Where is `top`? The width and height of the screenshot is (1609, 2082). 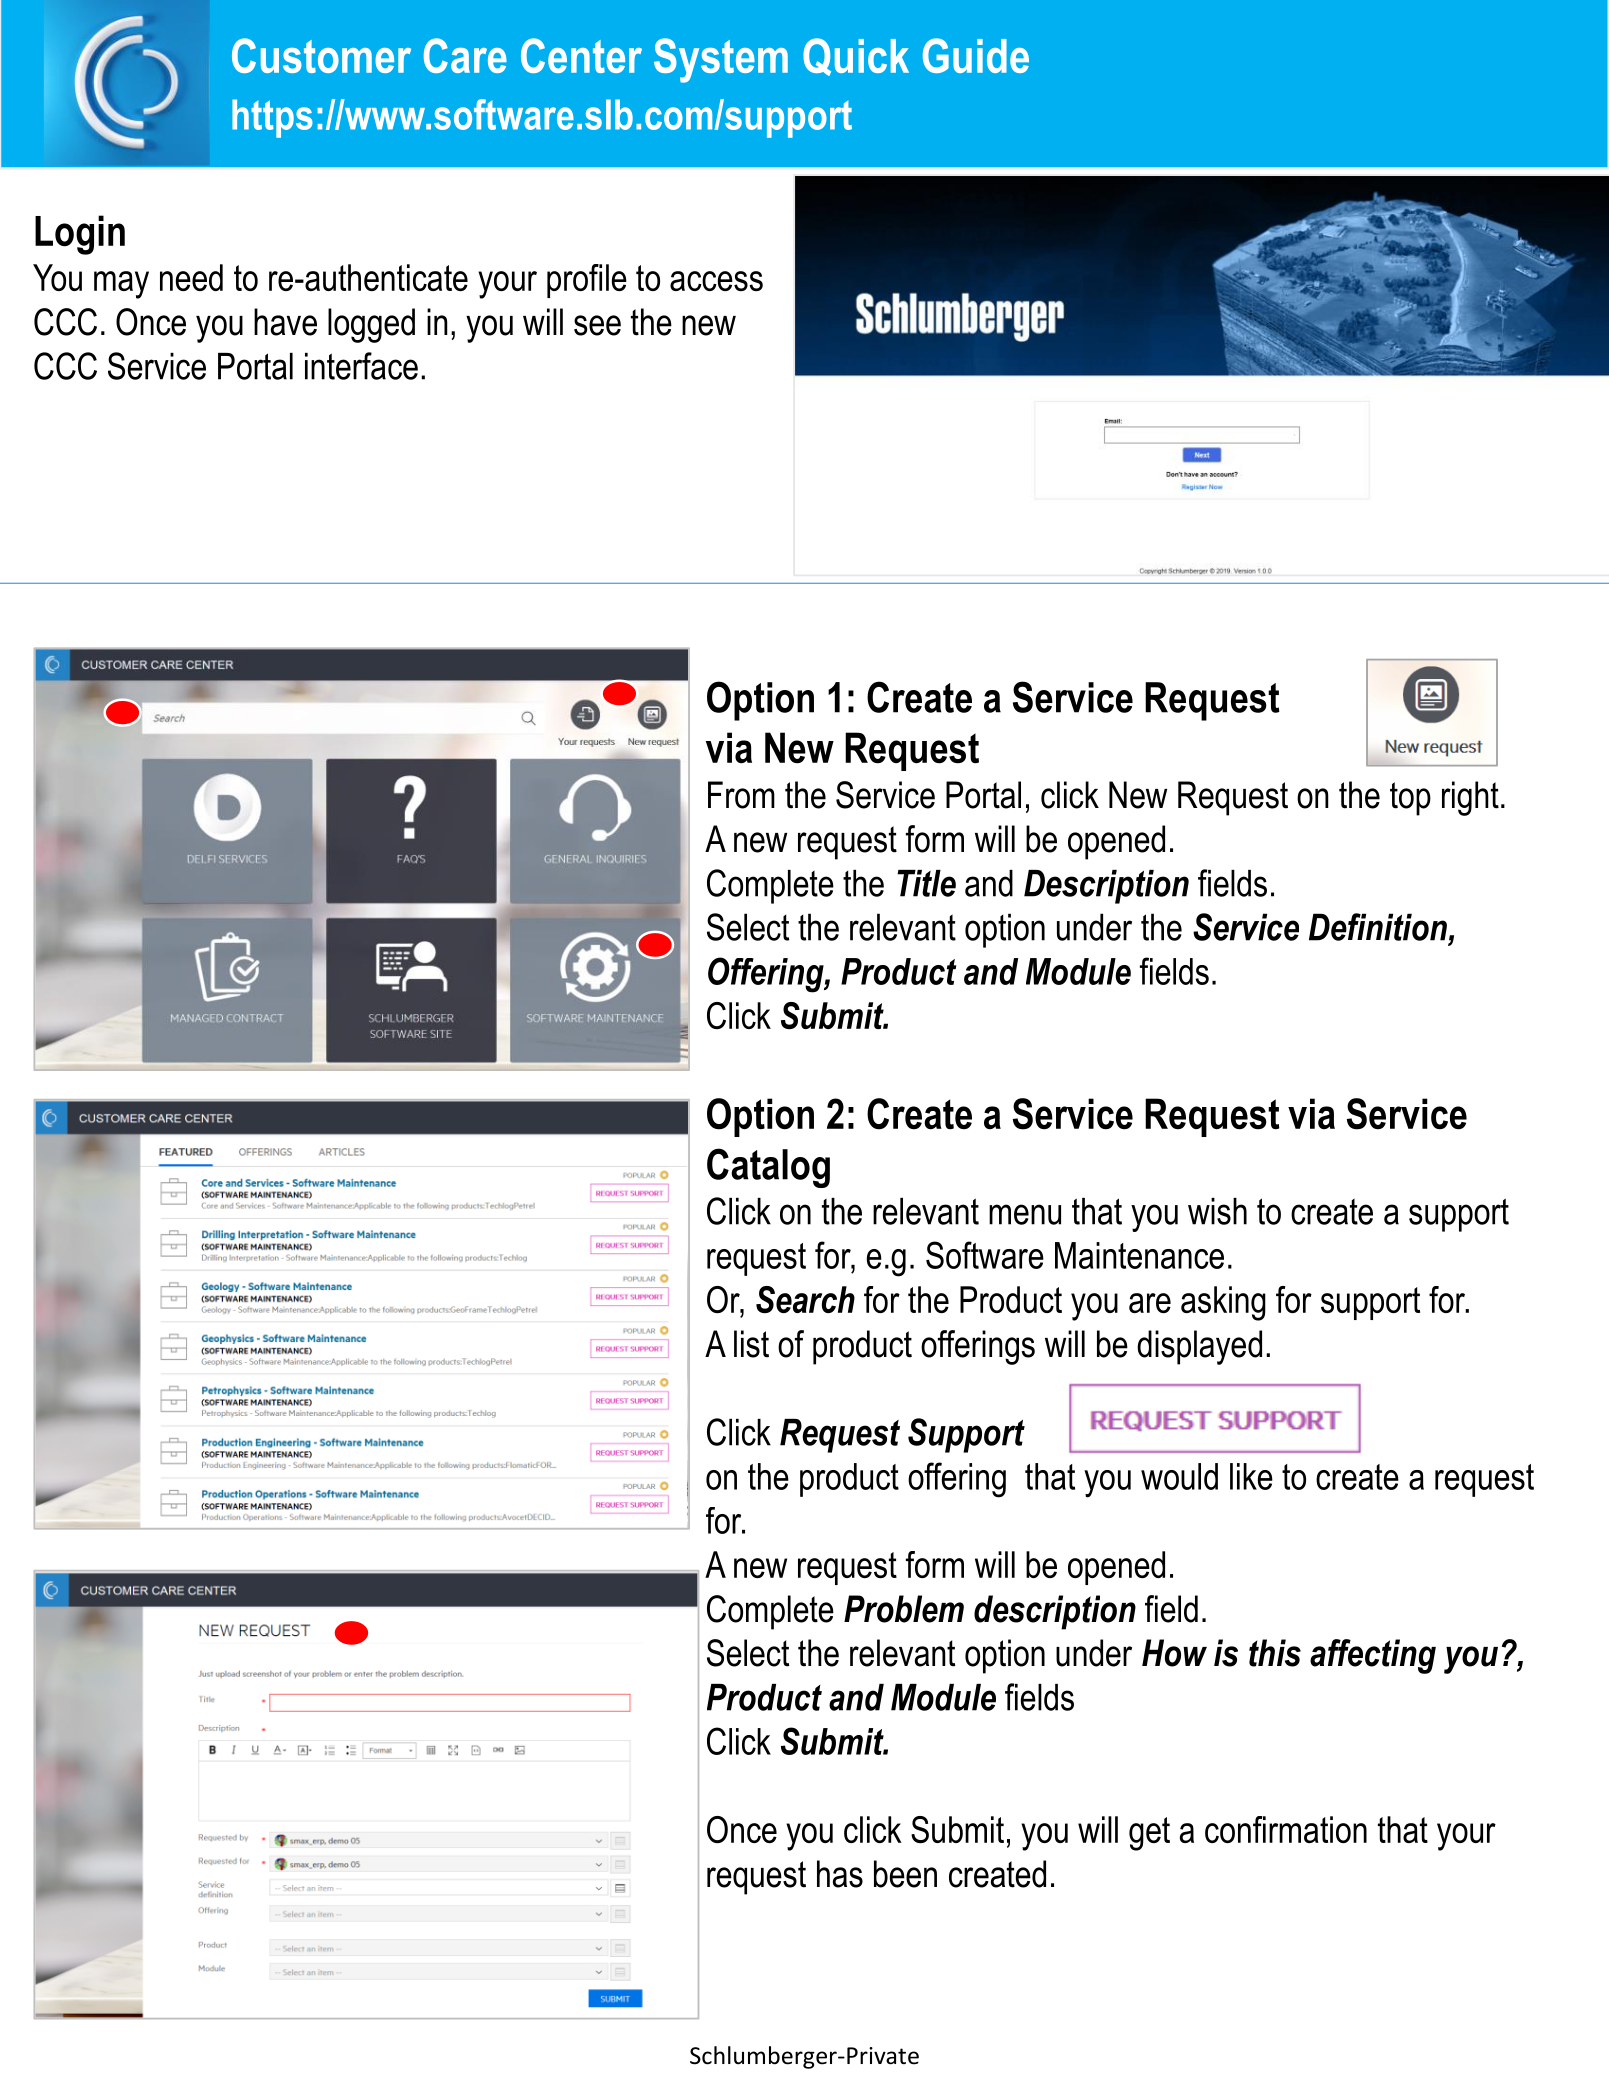 top is located at coordinates (1410, 799).
